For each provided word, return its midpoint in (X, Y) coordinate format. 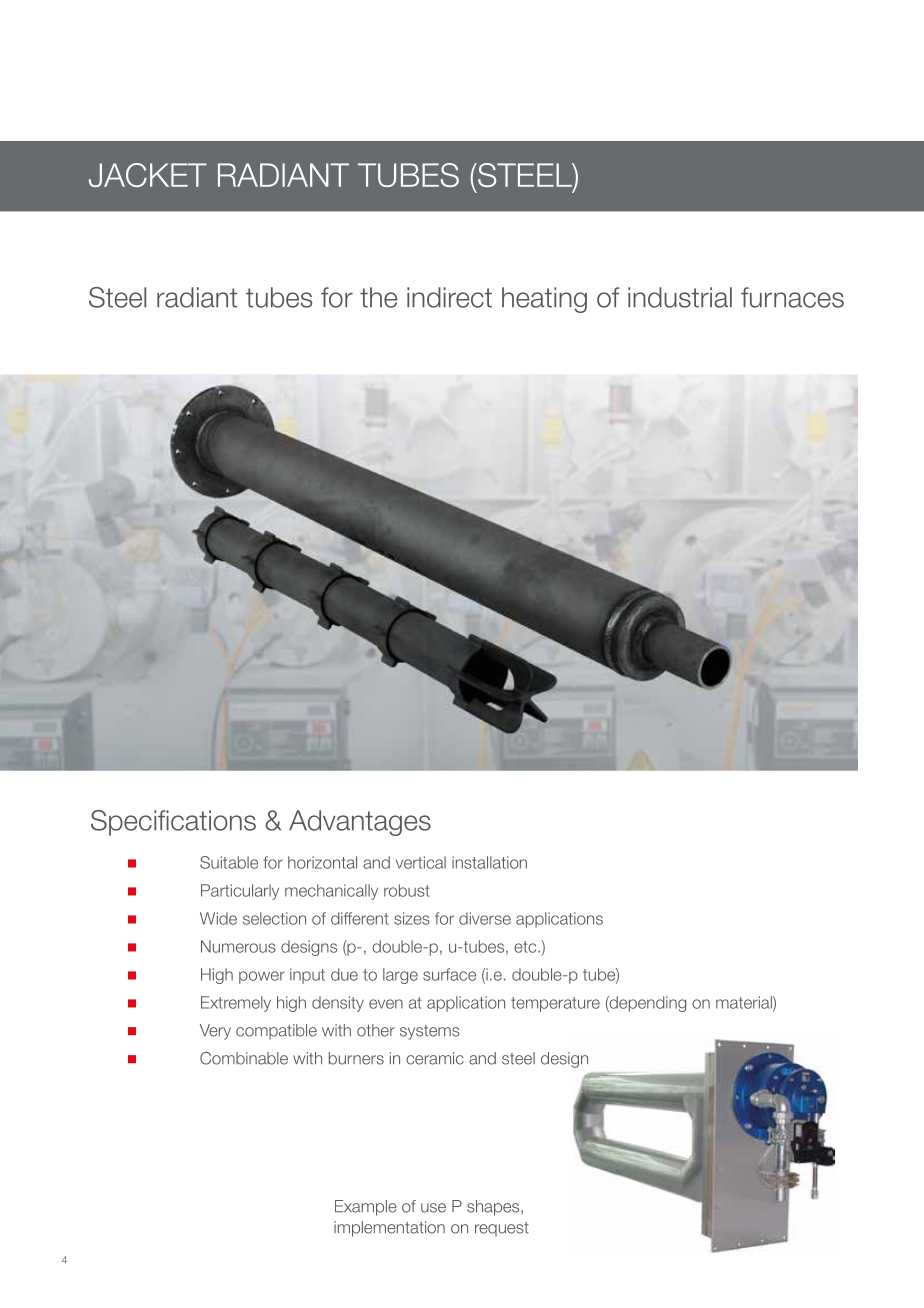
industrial (680, 297)
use (433, 1208)
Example (366, 1208)
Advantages (360, 823)
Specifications (173, 823)
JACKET (148, 175)
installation (489, 862)
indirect (449, 297)
